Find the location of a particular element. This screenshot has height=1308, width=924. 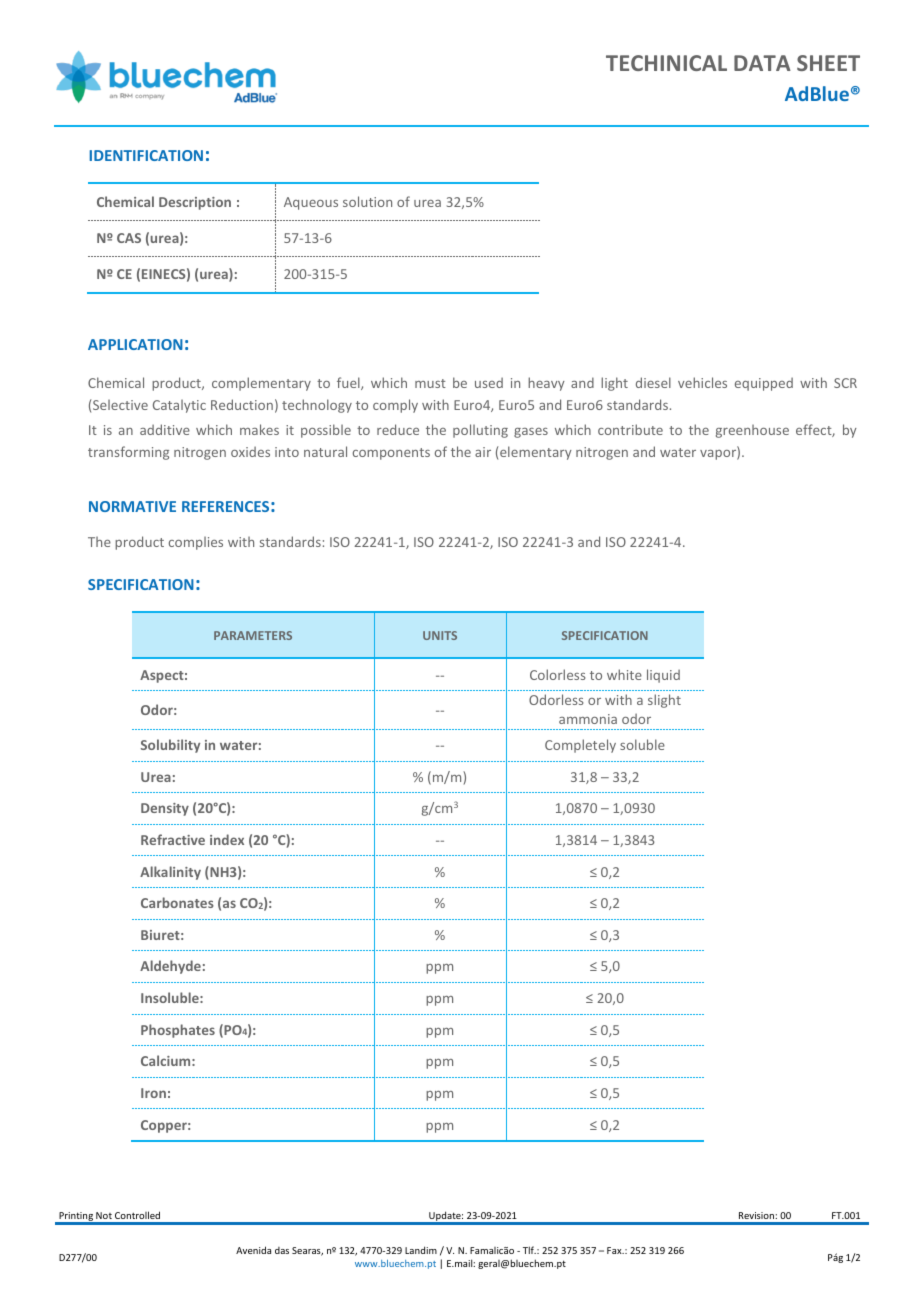

UNITS is located at coordinates (440, 635).
